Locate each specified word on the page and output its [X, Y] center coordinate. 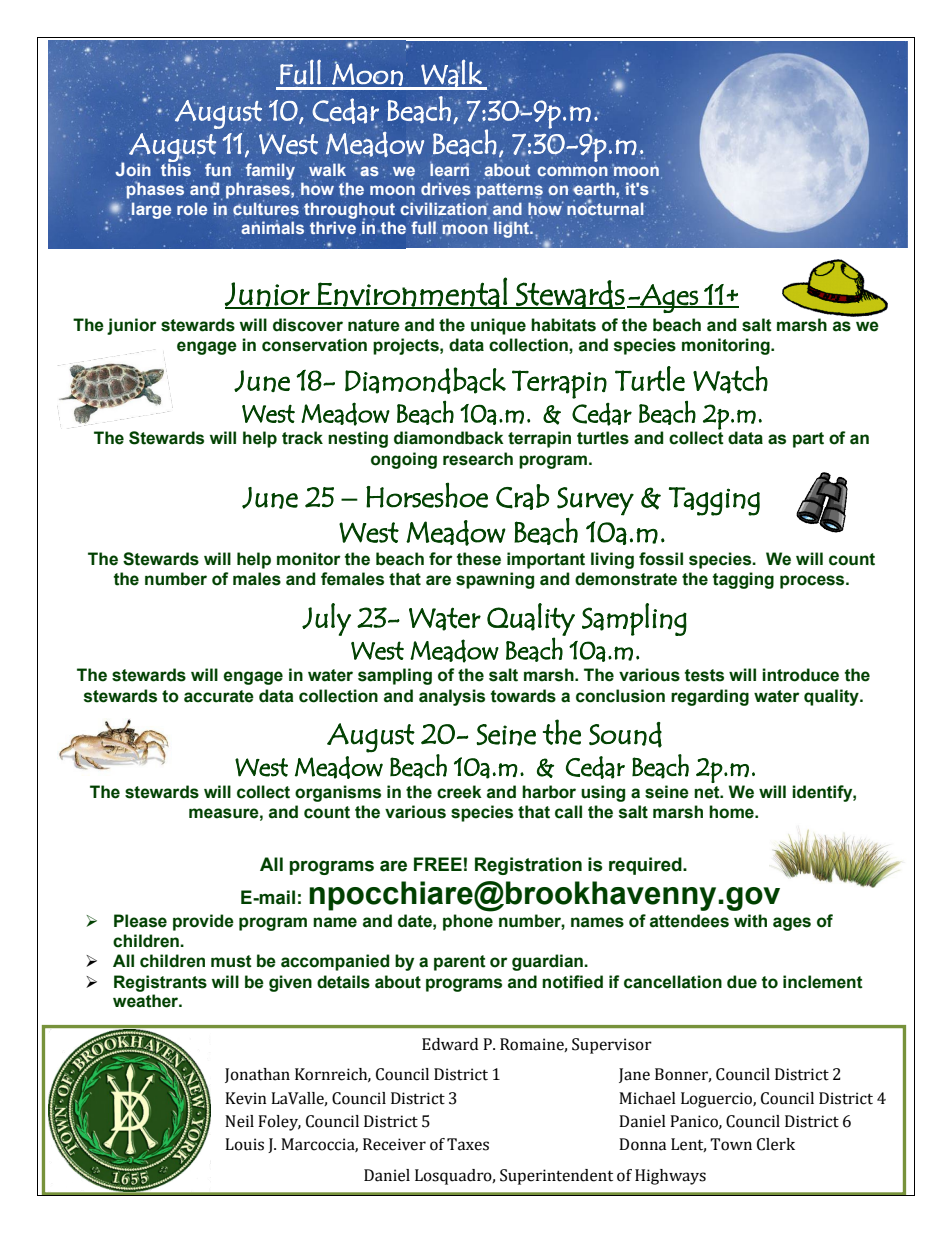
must [231, 961]
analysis [452, 697]
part [808, 440]
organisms [338, 793]
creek [459, 792]
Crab [522, 497]
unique [498, 326]
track [302, 438]
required [646, 866]
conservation [314, 345]
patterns [510, 191]
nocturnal [606, 208]
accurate [219, 696]
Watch [730, 380]
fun [218, 169]
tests [704, 675]
